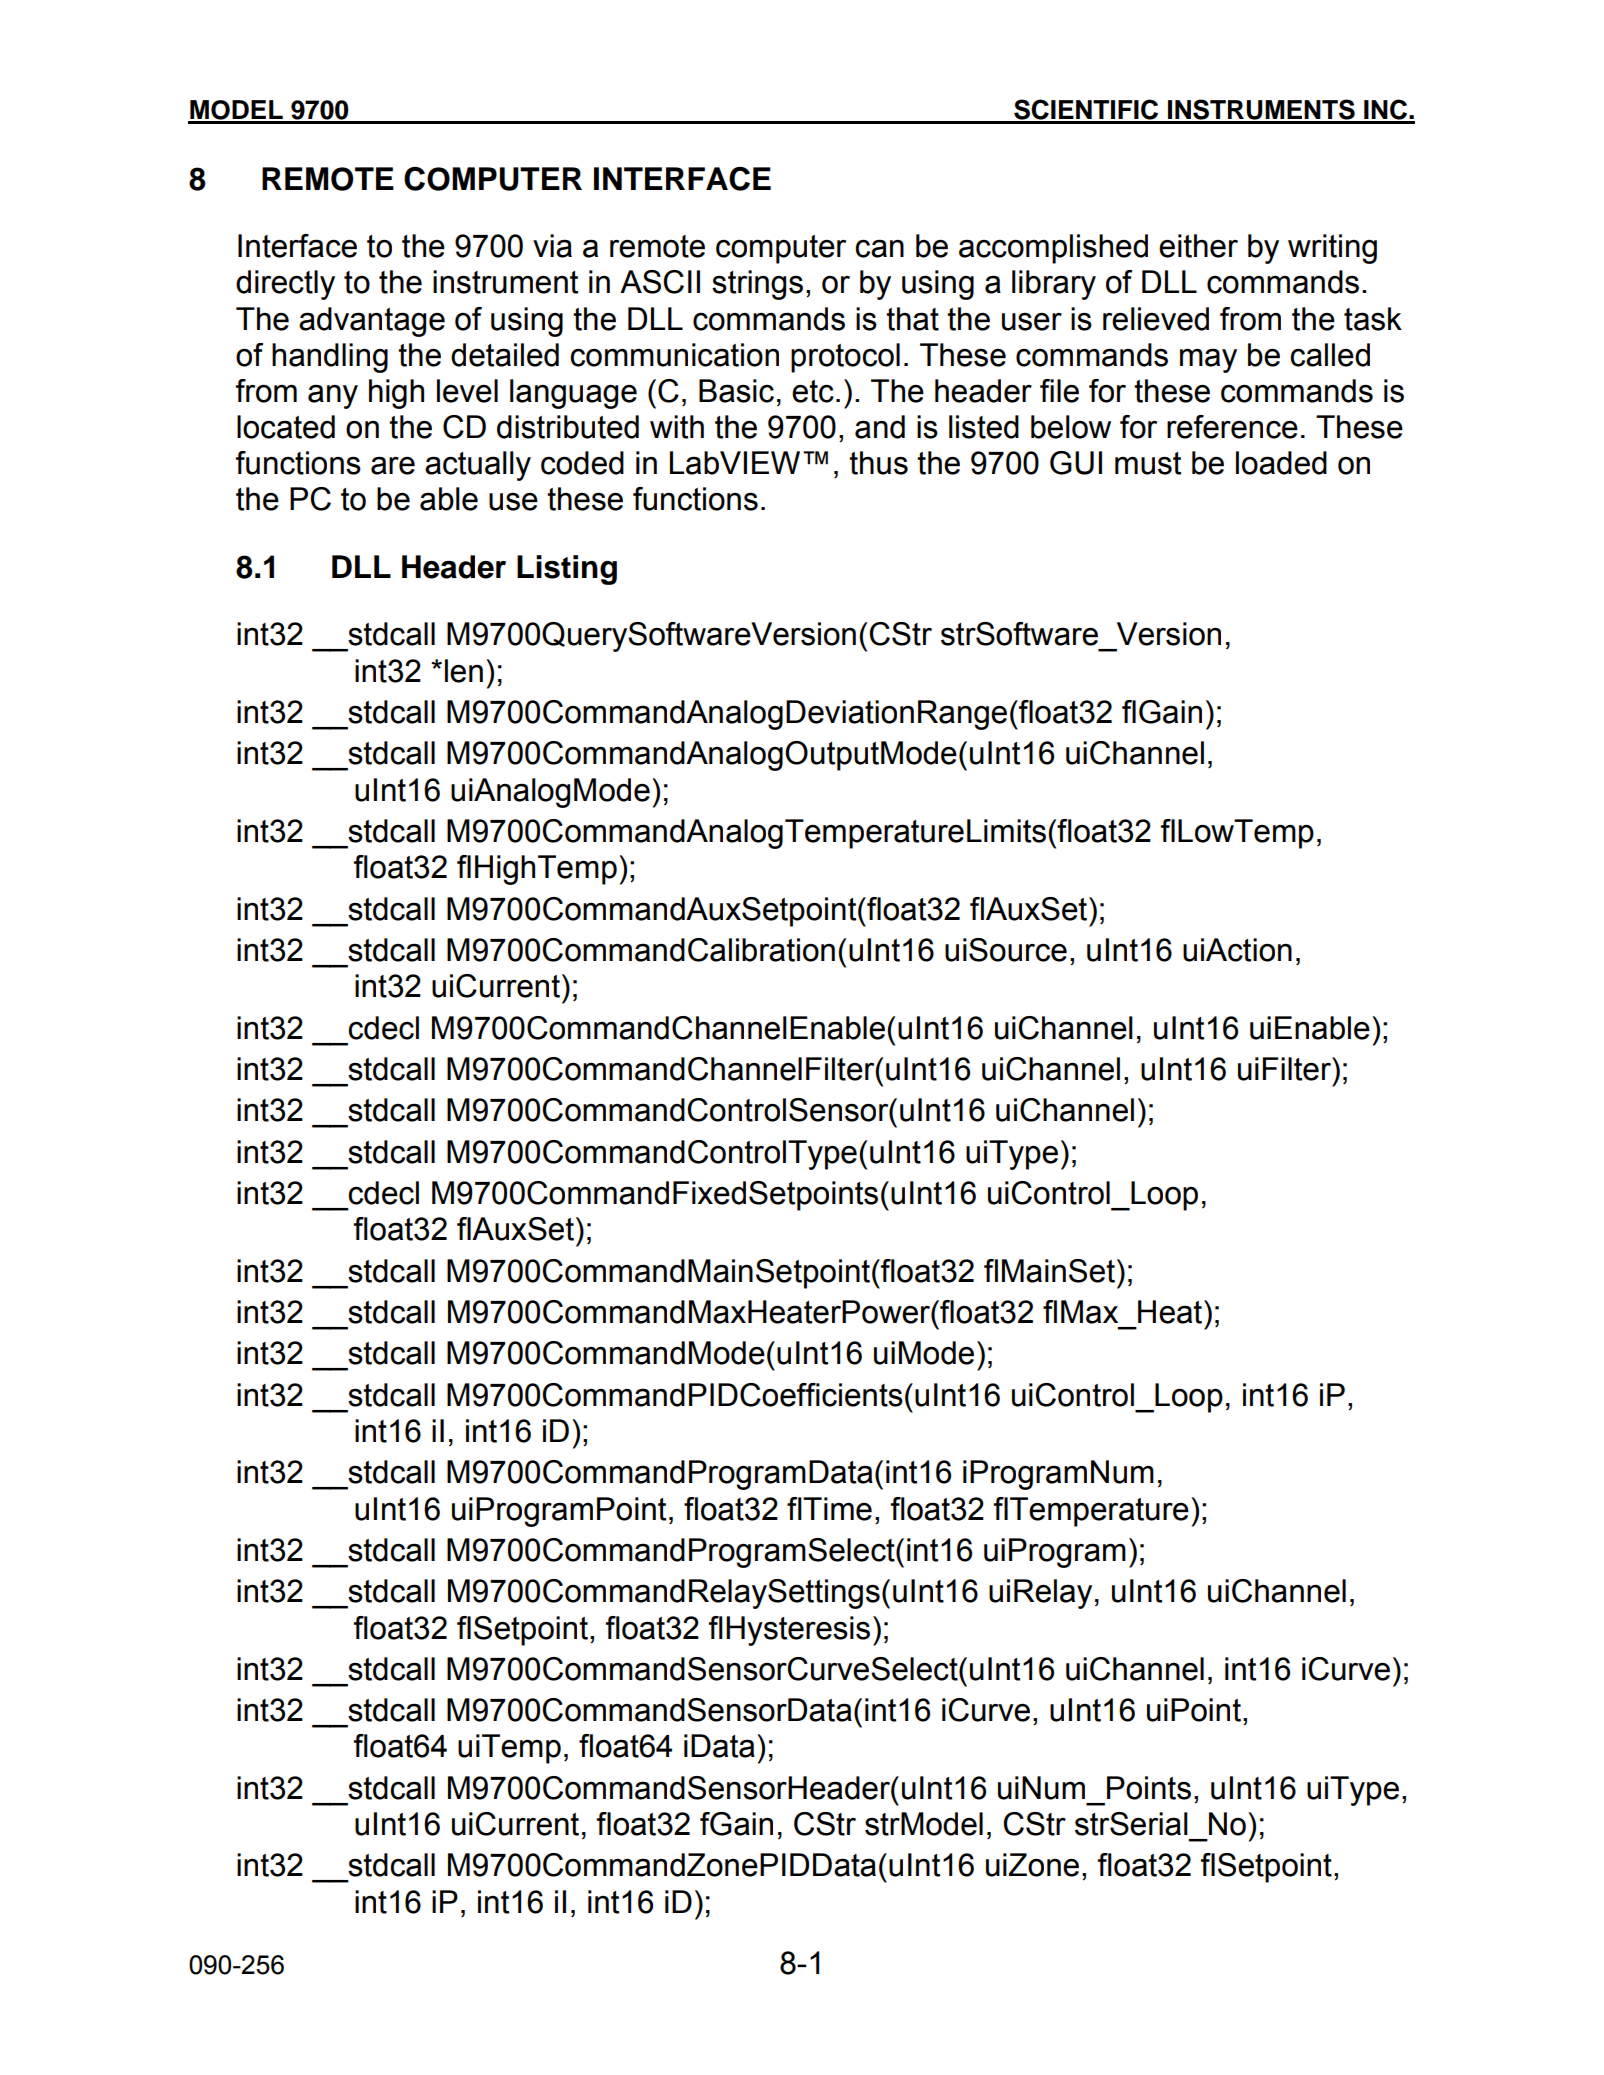  Describe the element at coordinates (878, 463) in the screenshot. I see `thus` at that location.
